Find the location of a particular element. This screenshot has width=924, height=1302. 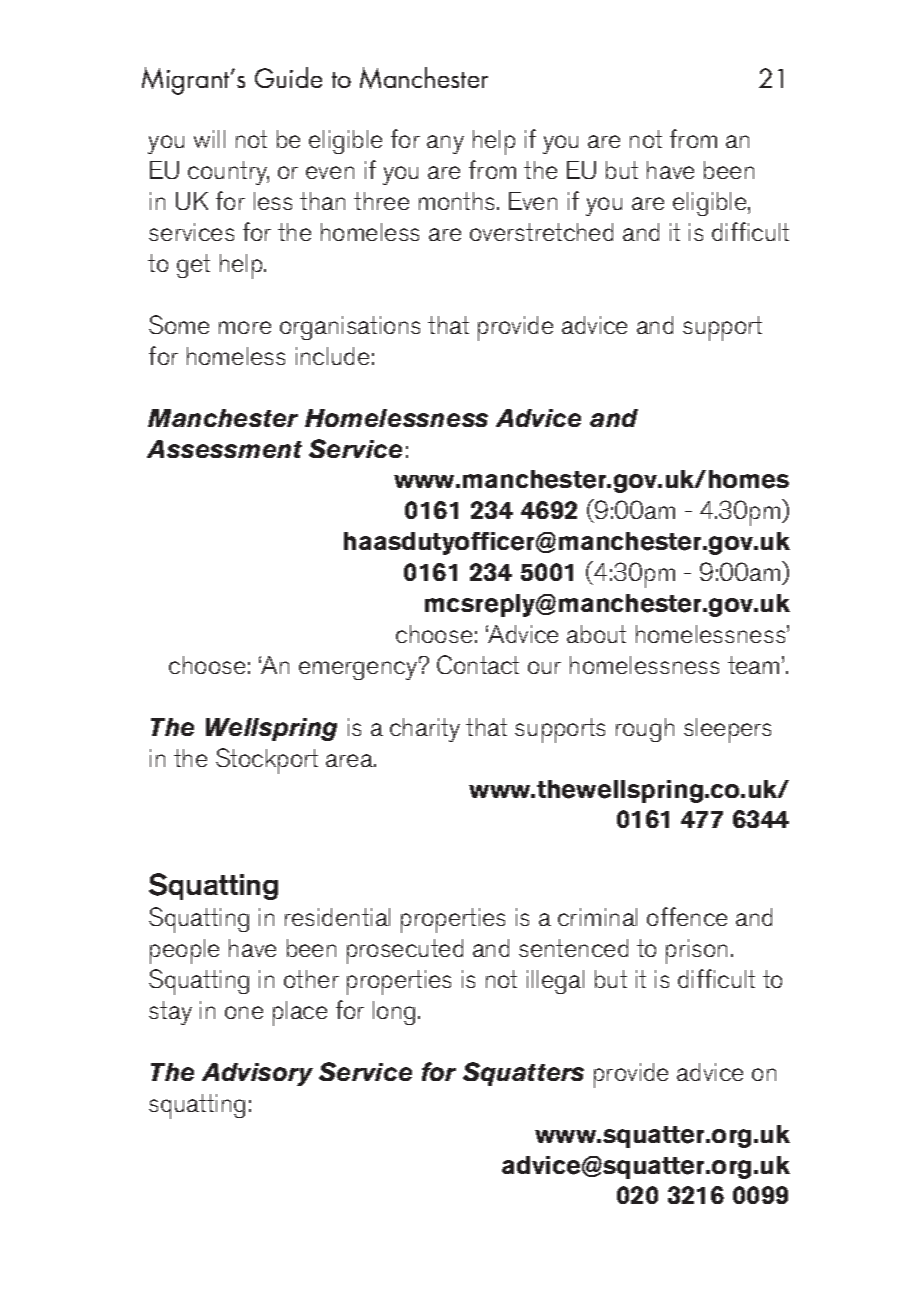

include is located at coordinates (332, 356).
